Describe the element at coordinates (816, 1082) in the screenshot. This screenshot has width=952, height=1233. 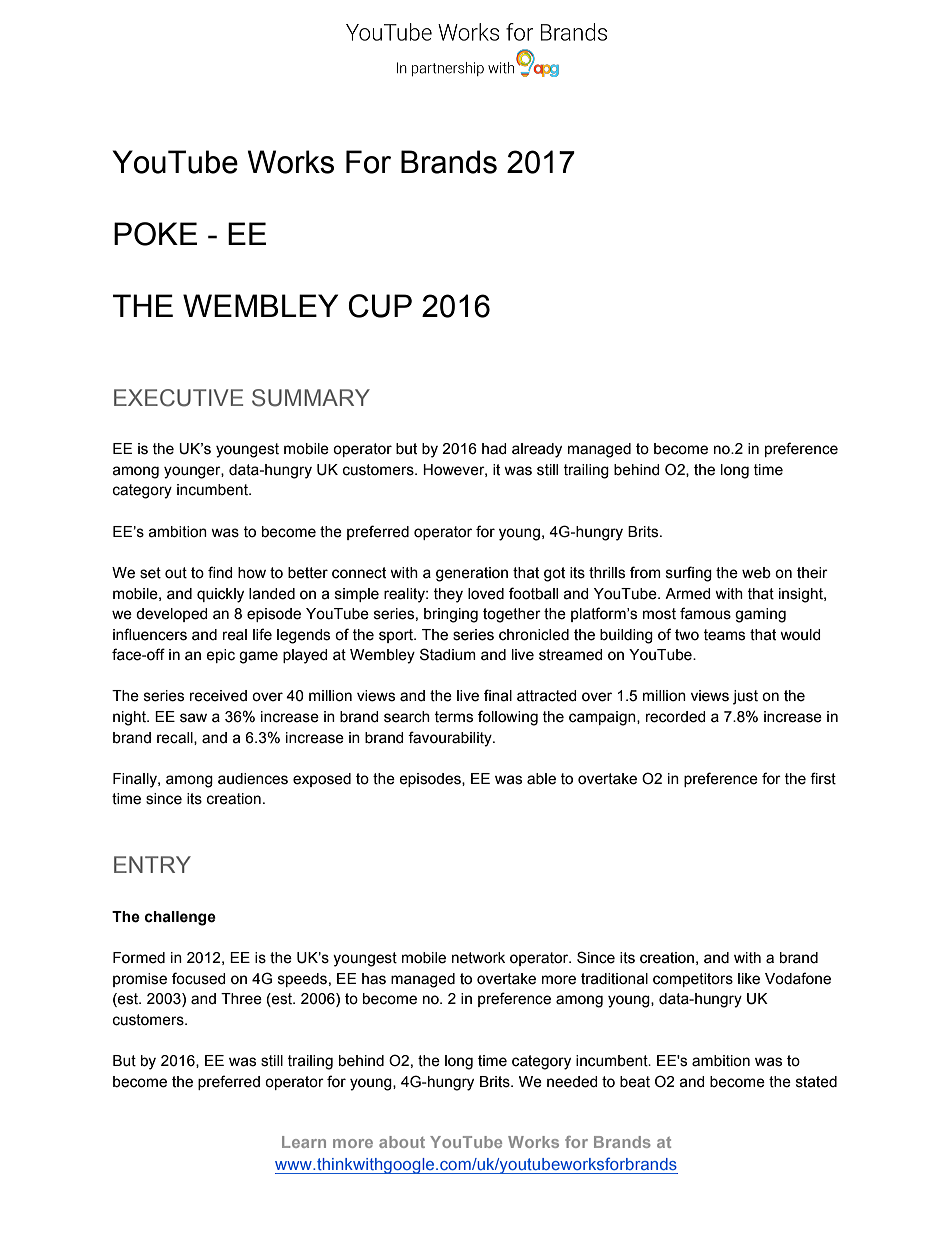
I see `stated` at that location.
